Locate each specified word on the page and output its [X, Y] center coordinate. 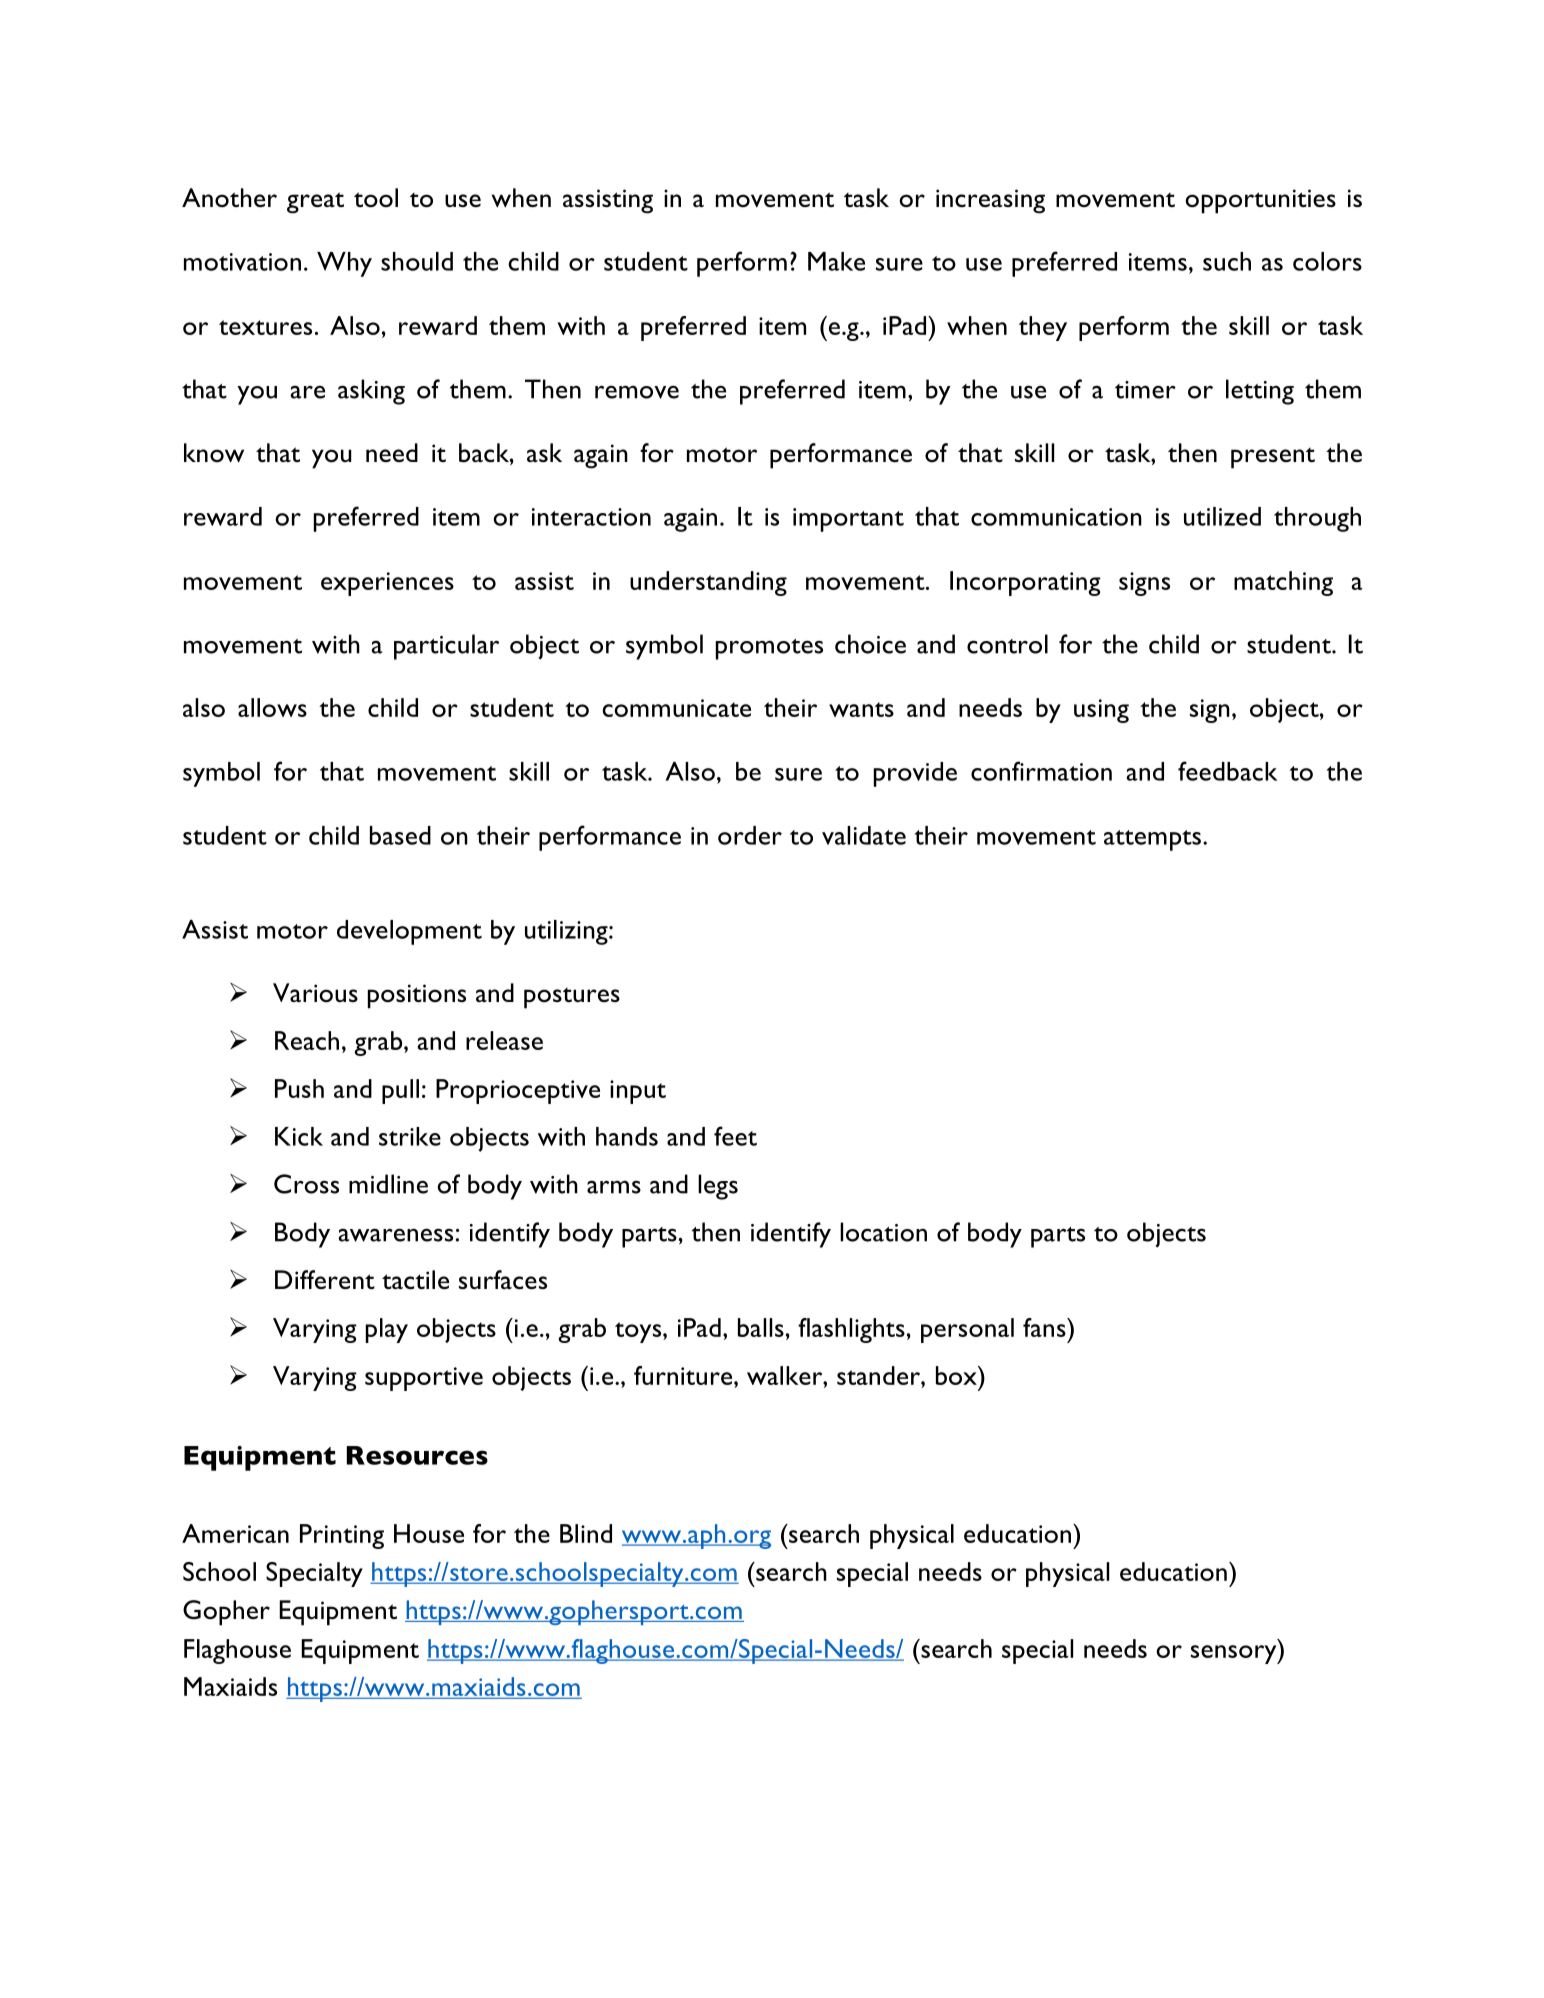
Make [836, 261]
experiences [387, 584]
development [409, 932]
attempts [1152, 840]
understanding [708, 583]
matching [1283, 583]
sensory [1235, 1654]
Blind [586, 1533]
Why [344, 264]
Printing [342, 1536]
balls [761, 1327]
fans [1045, 1327]
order [750, 835]
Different [325, 1279]
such [1227, 261]
